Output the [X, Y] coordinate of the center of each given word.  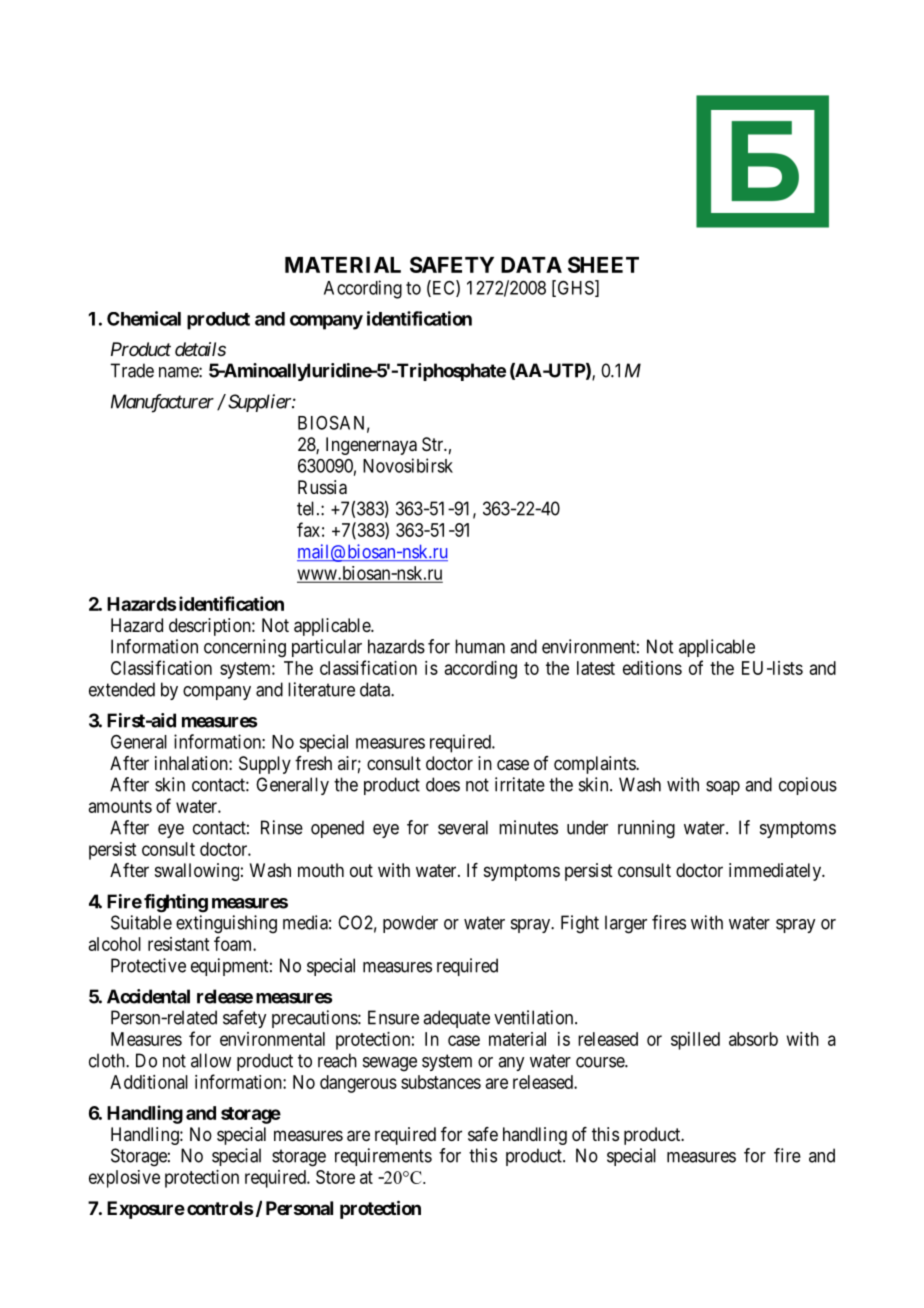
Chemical [144, 318]
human [480, 646]
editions [652, 668]
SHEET [603, 264]
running [646, 829]
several [463, 827]
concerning [245, 648]
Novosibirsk [408, 465]
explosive [124, 1179]
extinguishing [226, 924]
